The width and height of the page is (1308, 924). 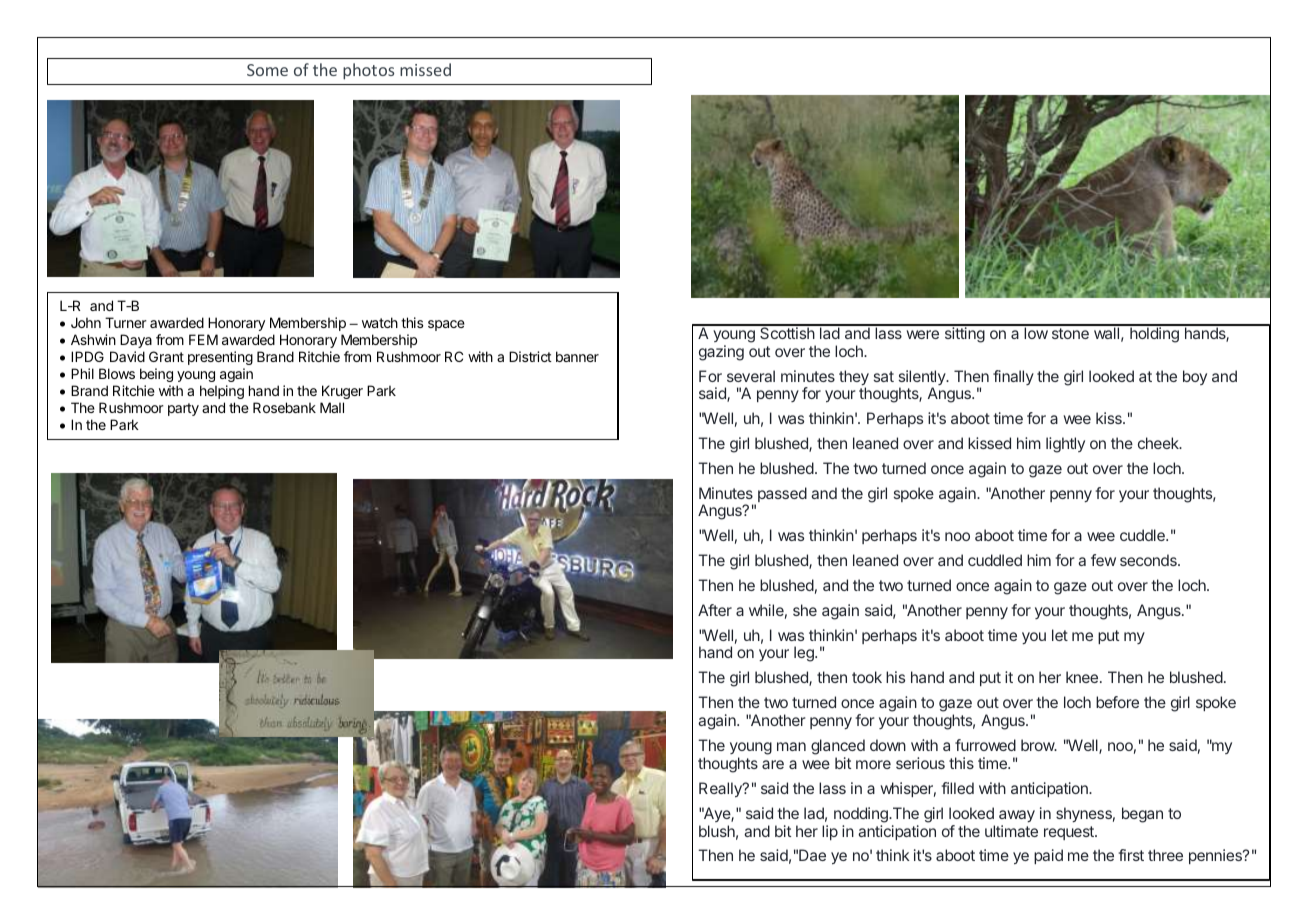 I want to click on Turner, so click(x=126, y=322).
